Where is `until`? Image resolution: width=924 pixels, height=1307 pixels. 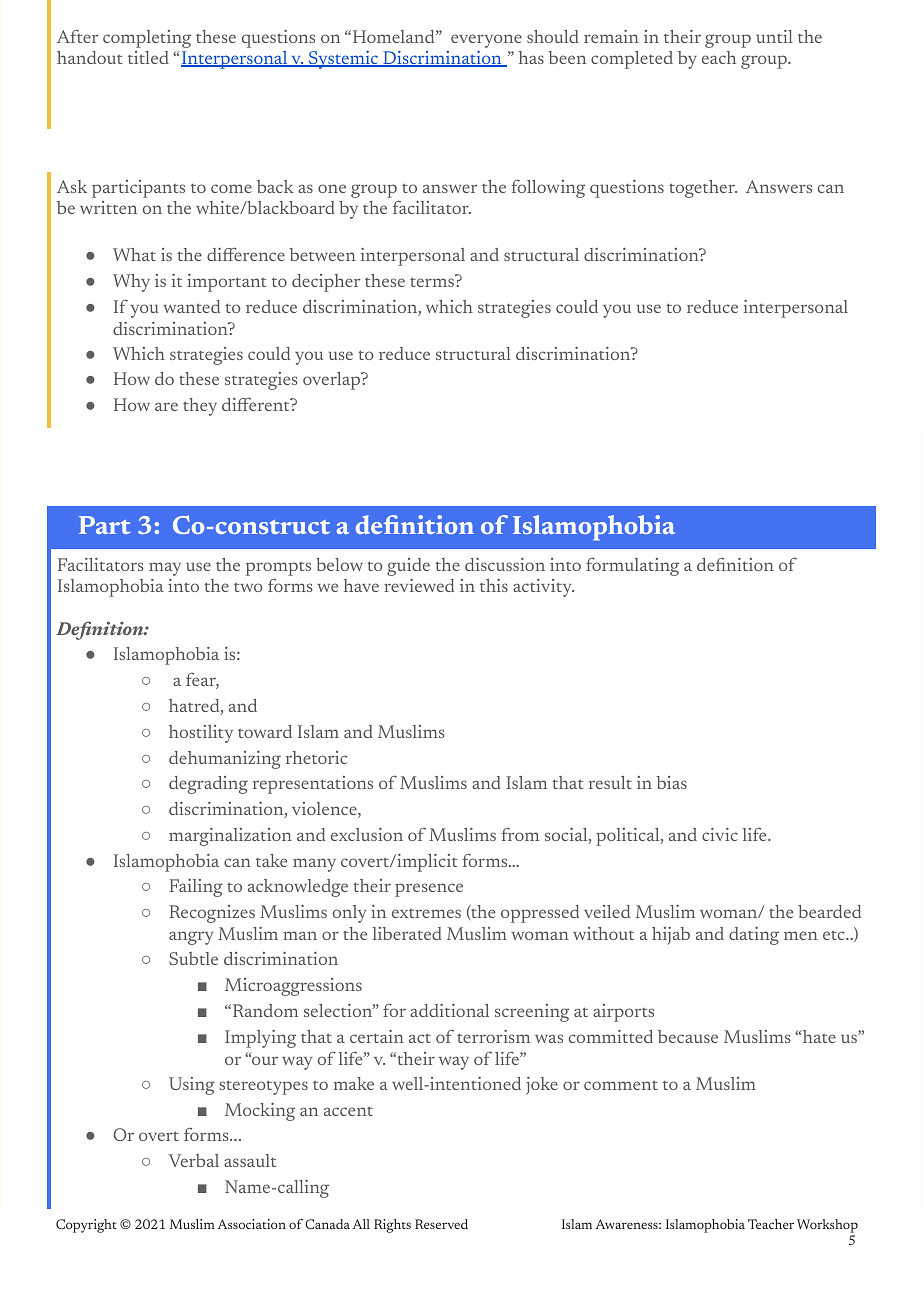
until is located at coordinates (774, 36).
